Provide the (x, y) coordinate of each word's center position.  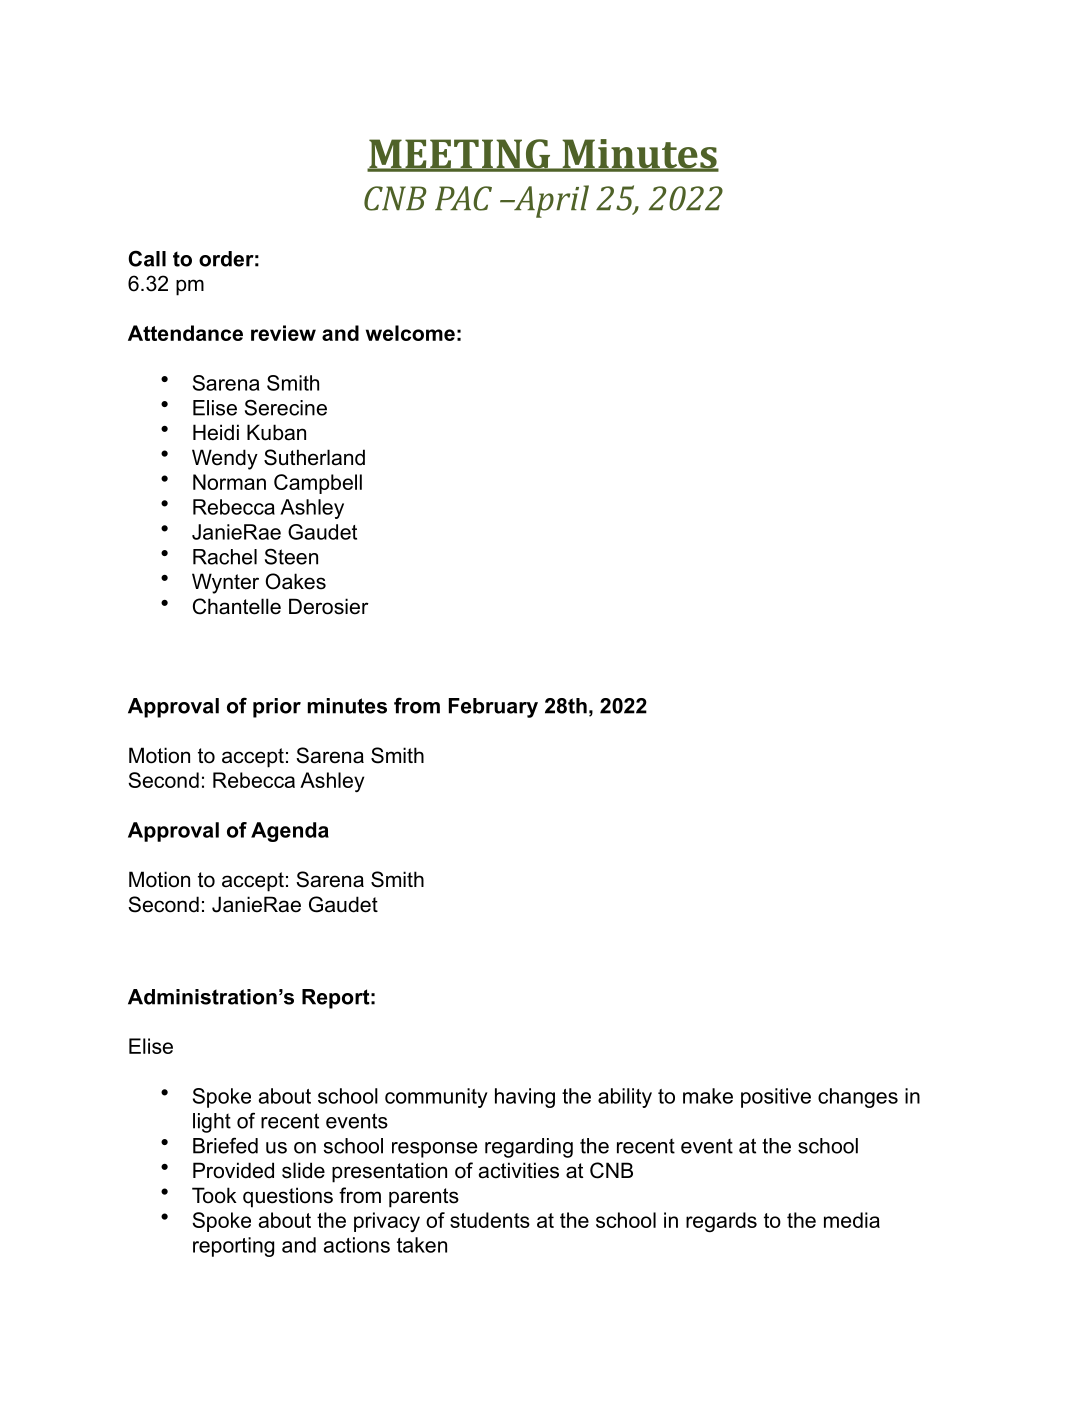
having (525, 1098)
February (493, 708)
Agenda (290, 832)
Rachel (225, 557)
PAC (463, 198)
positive (776, 1098)
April (550, 201)
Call (147, 258)
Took (214, 1195)
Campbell (318, 484)
